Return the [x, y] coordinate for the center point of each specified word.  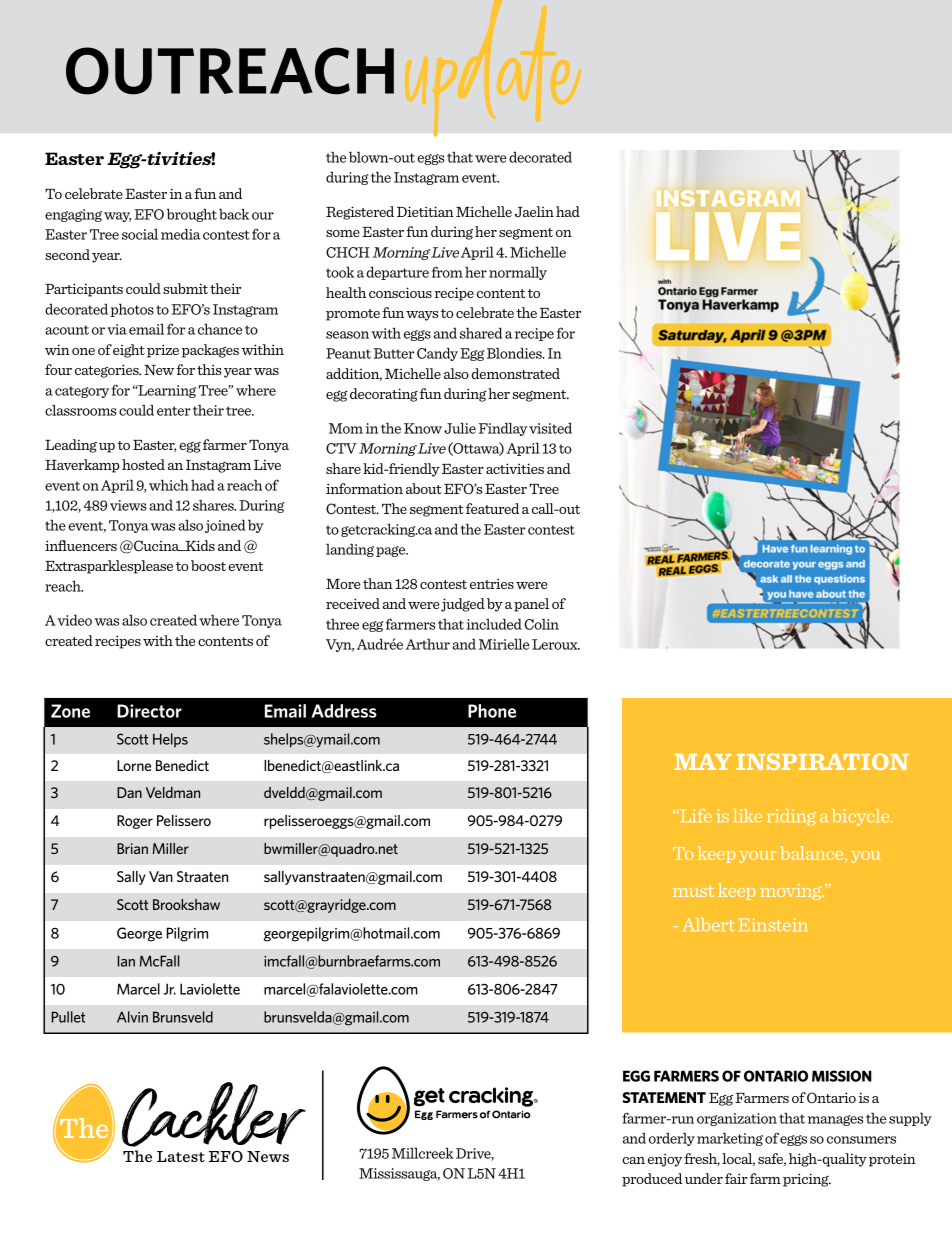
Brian [132, 848]
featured [492, 508]
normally [518, 273]
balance [813, 853]
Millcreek [422, 1153]
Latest [181, 1156]
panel [531, 605]
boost [208, 565]
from [447, 272]
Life [695, 816]
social [140, 234]
